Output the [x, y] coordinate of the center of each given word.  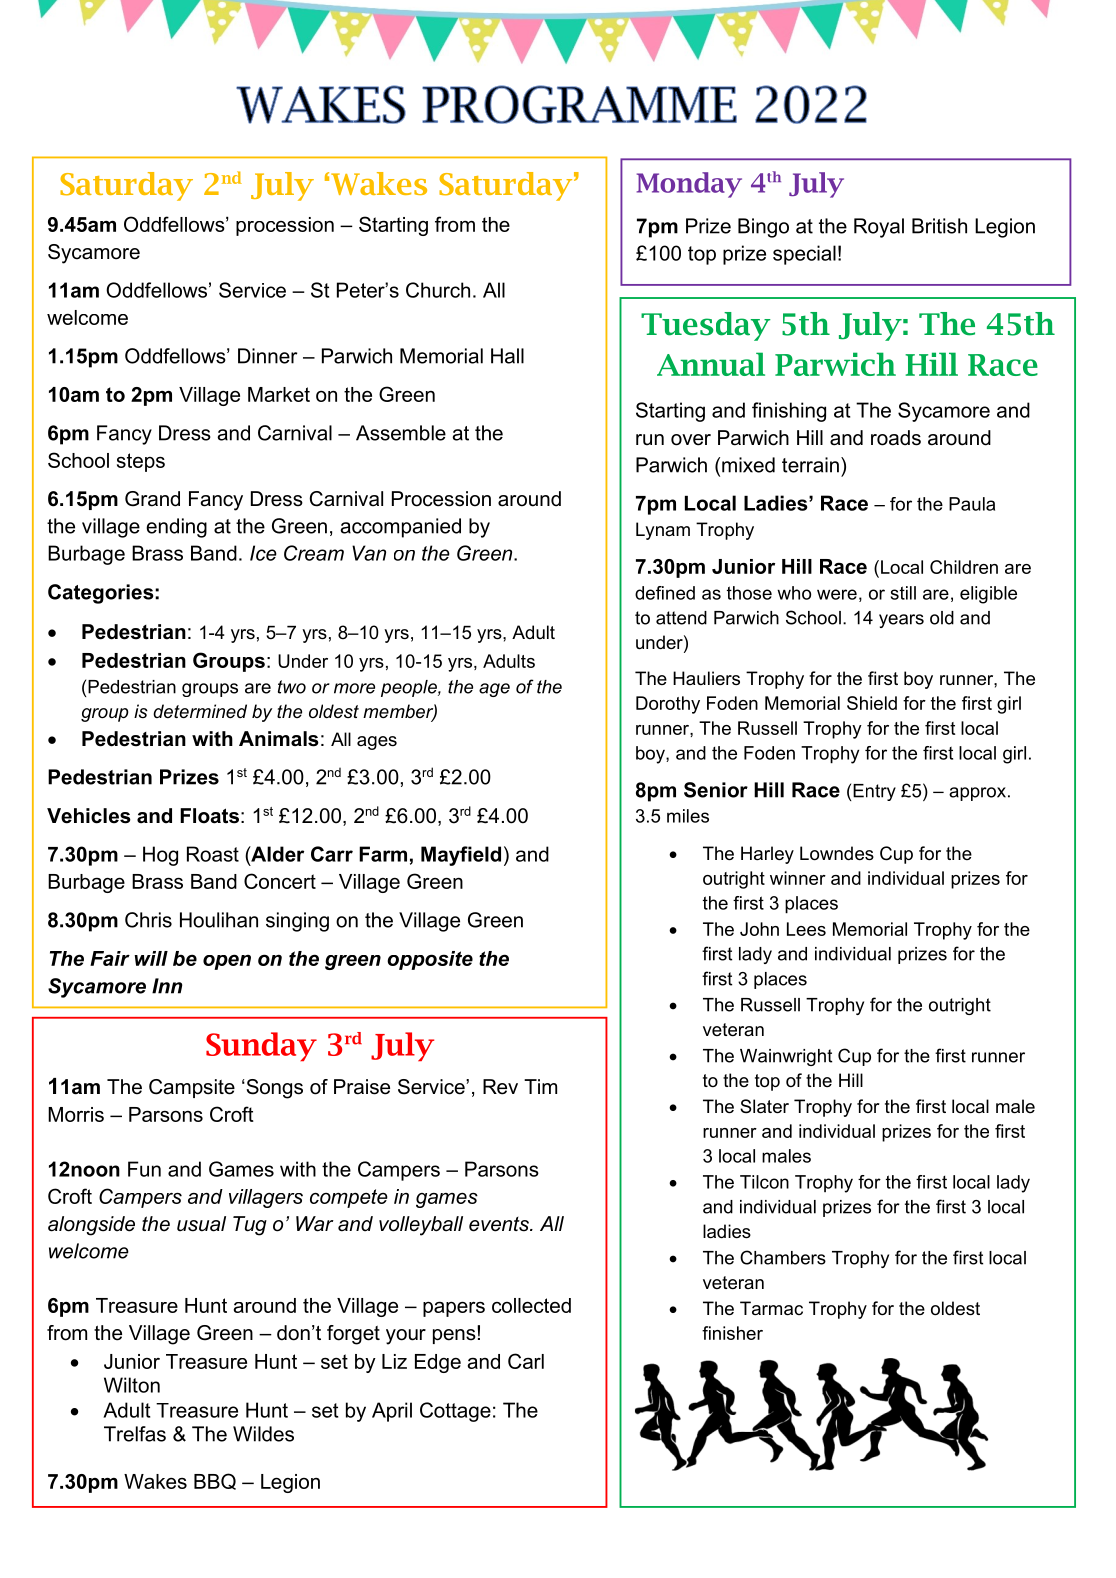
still [903, 593]
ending [176, 528]
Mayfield [461, 856]
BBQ [215, 1481]
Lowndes [837, 853]
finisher [732, 1333]
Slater [764, 1106]
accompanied [400, 528]
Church [438, 290]
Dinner [267, 356]
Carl [526, 1361]
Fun [144, 1169]
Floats [209, 816]
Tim [540, 1086]
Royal [879, 228]
